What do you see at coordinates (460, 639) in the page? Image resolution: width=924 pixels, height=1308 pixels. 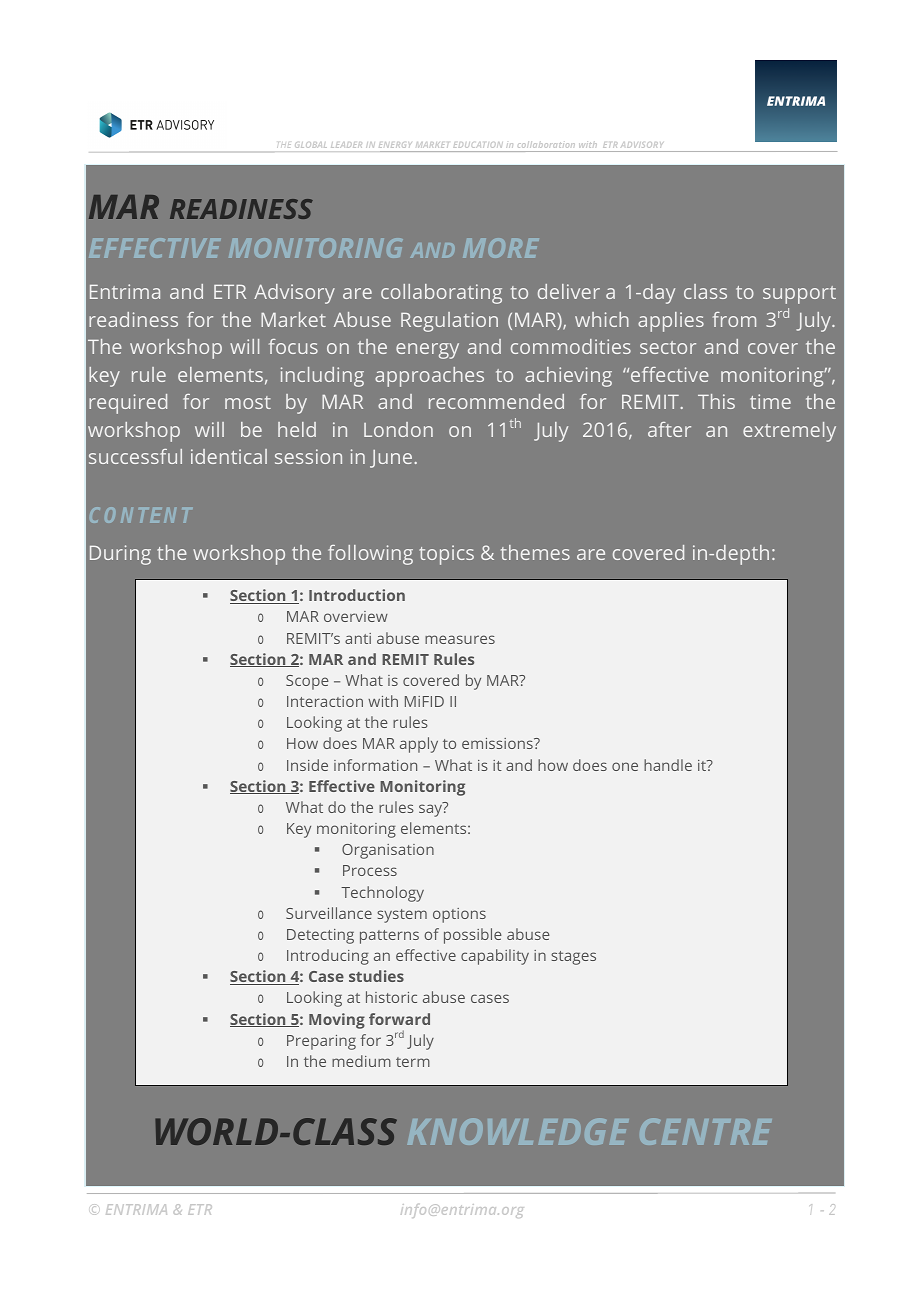 I see `measures` at bounding box center [460, 639].
